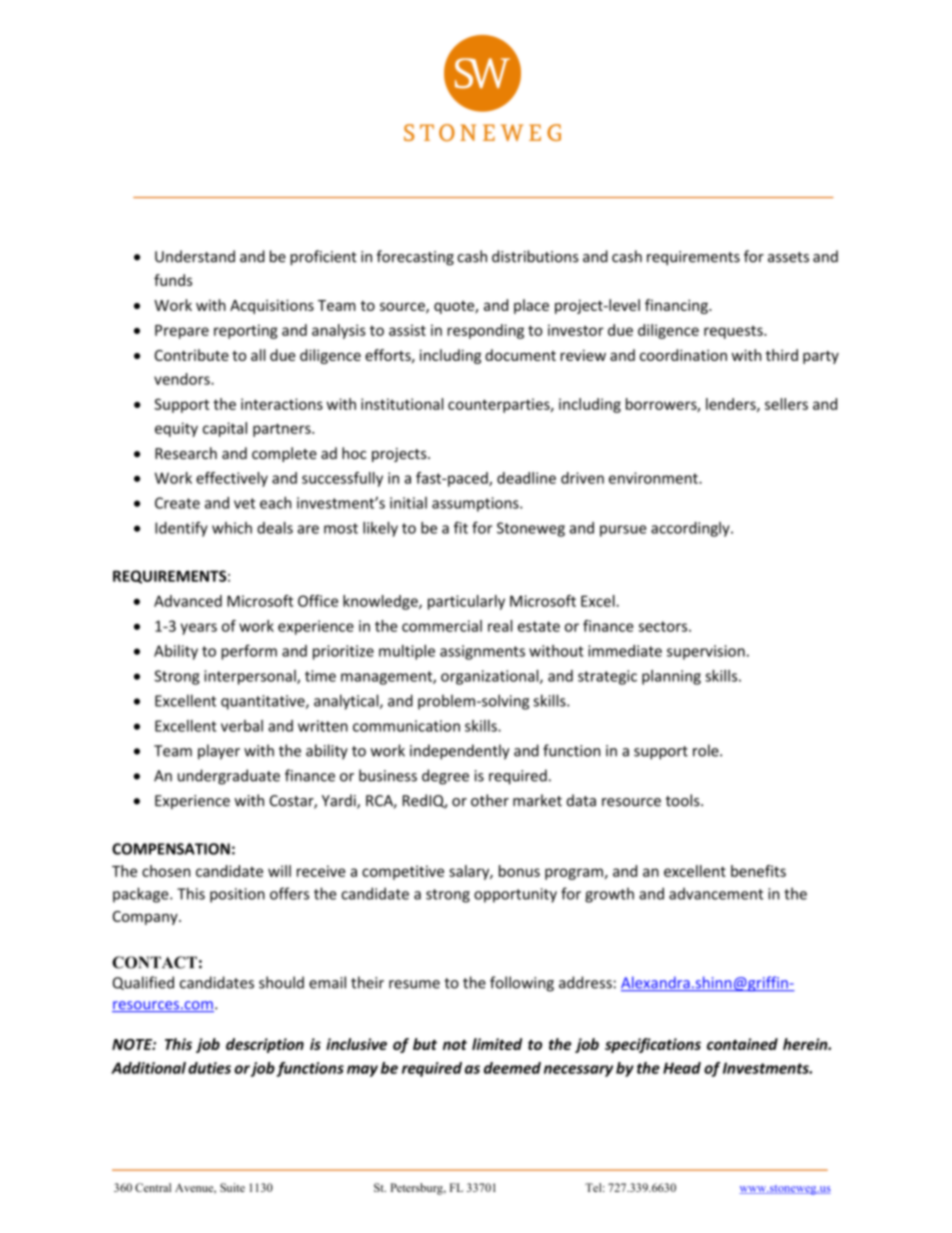 Image resolution: width=952 pixels, height=1233 pixels. I want to click on role, so click(707, 750).
